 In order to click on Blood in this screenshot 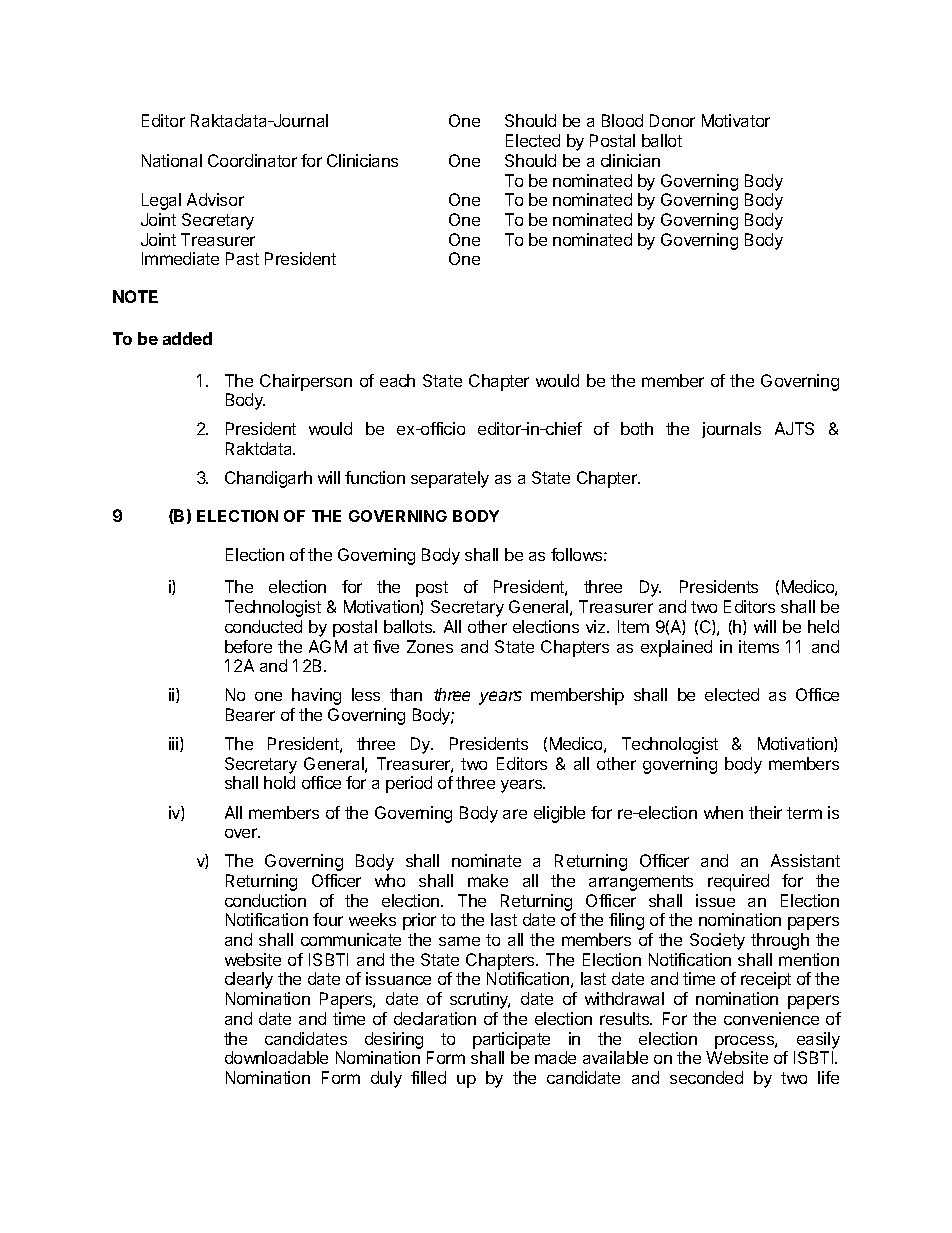, I will do `click(622, 120)`.
